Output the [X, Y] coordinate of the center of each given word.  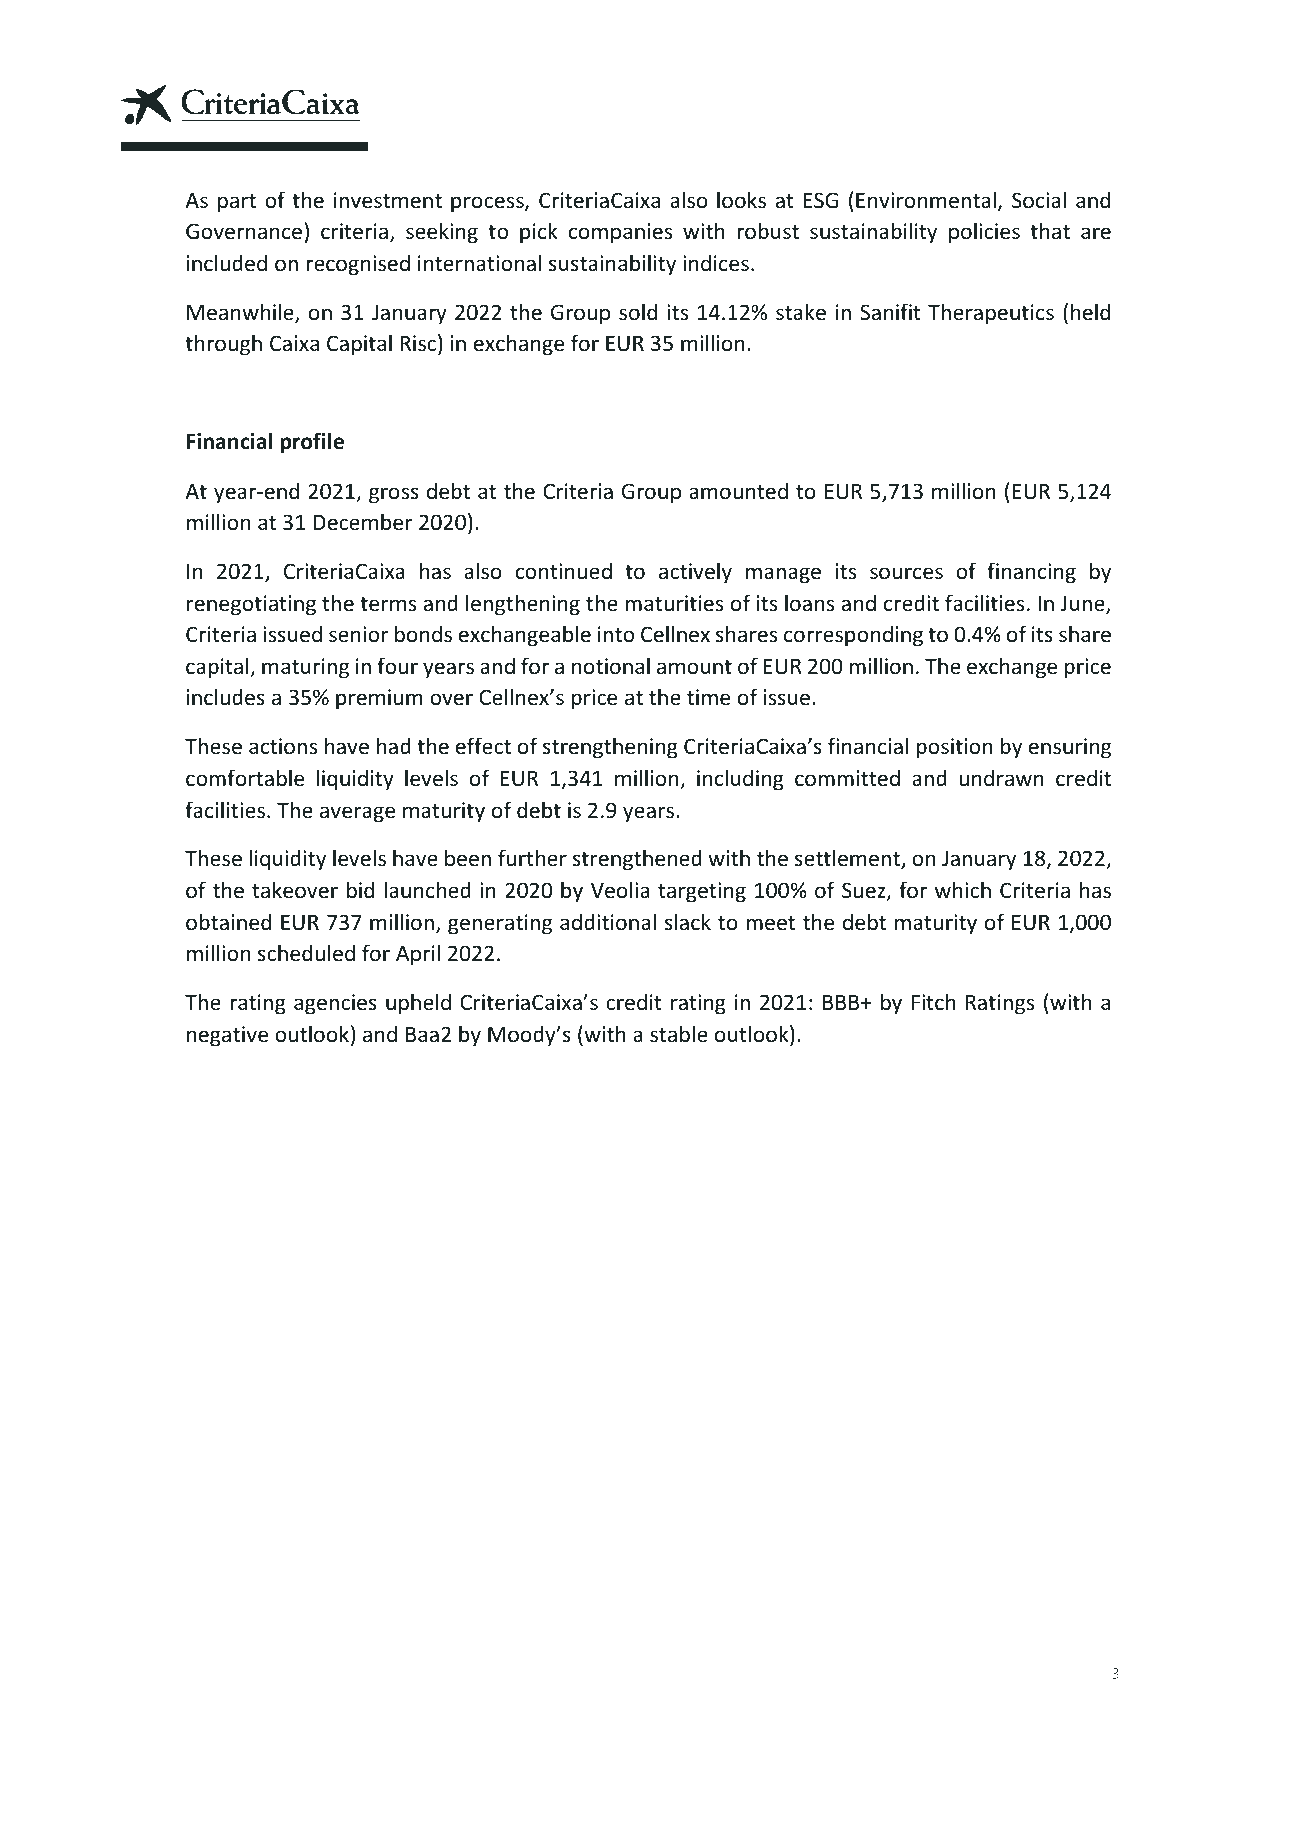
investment [388, 200]
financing [1031, 573]
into [616, 634]
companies [620, 233]
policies [984, 233]
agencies [335, 1004]
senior [359, 634]
